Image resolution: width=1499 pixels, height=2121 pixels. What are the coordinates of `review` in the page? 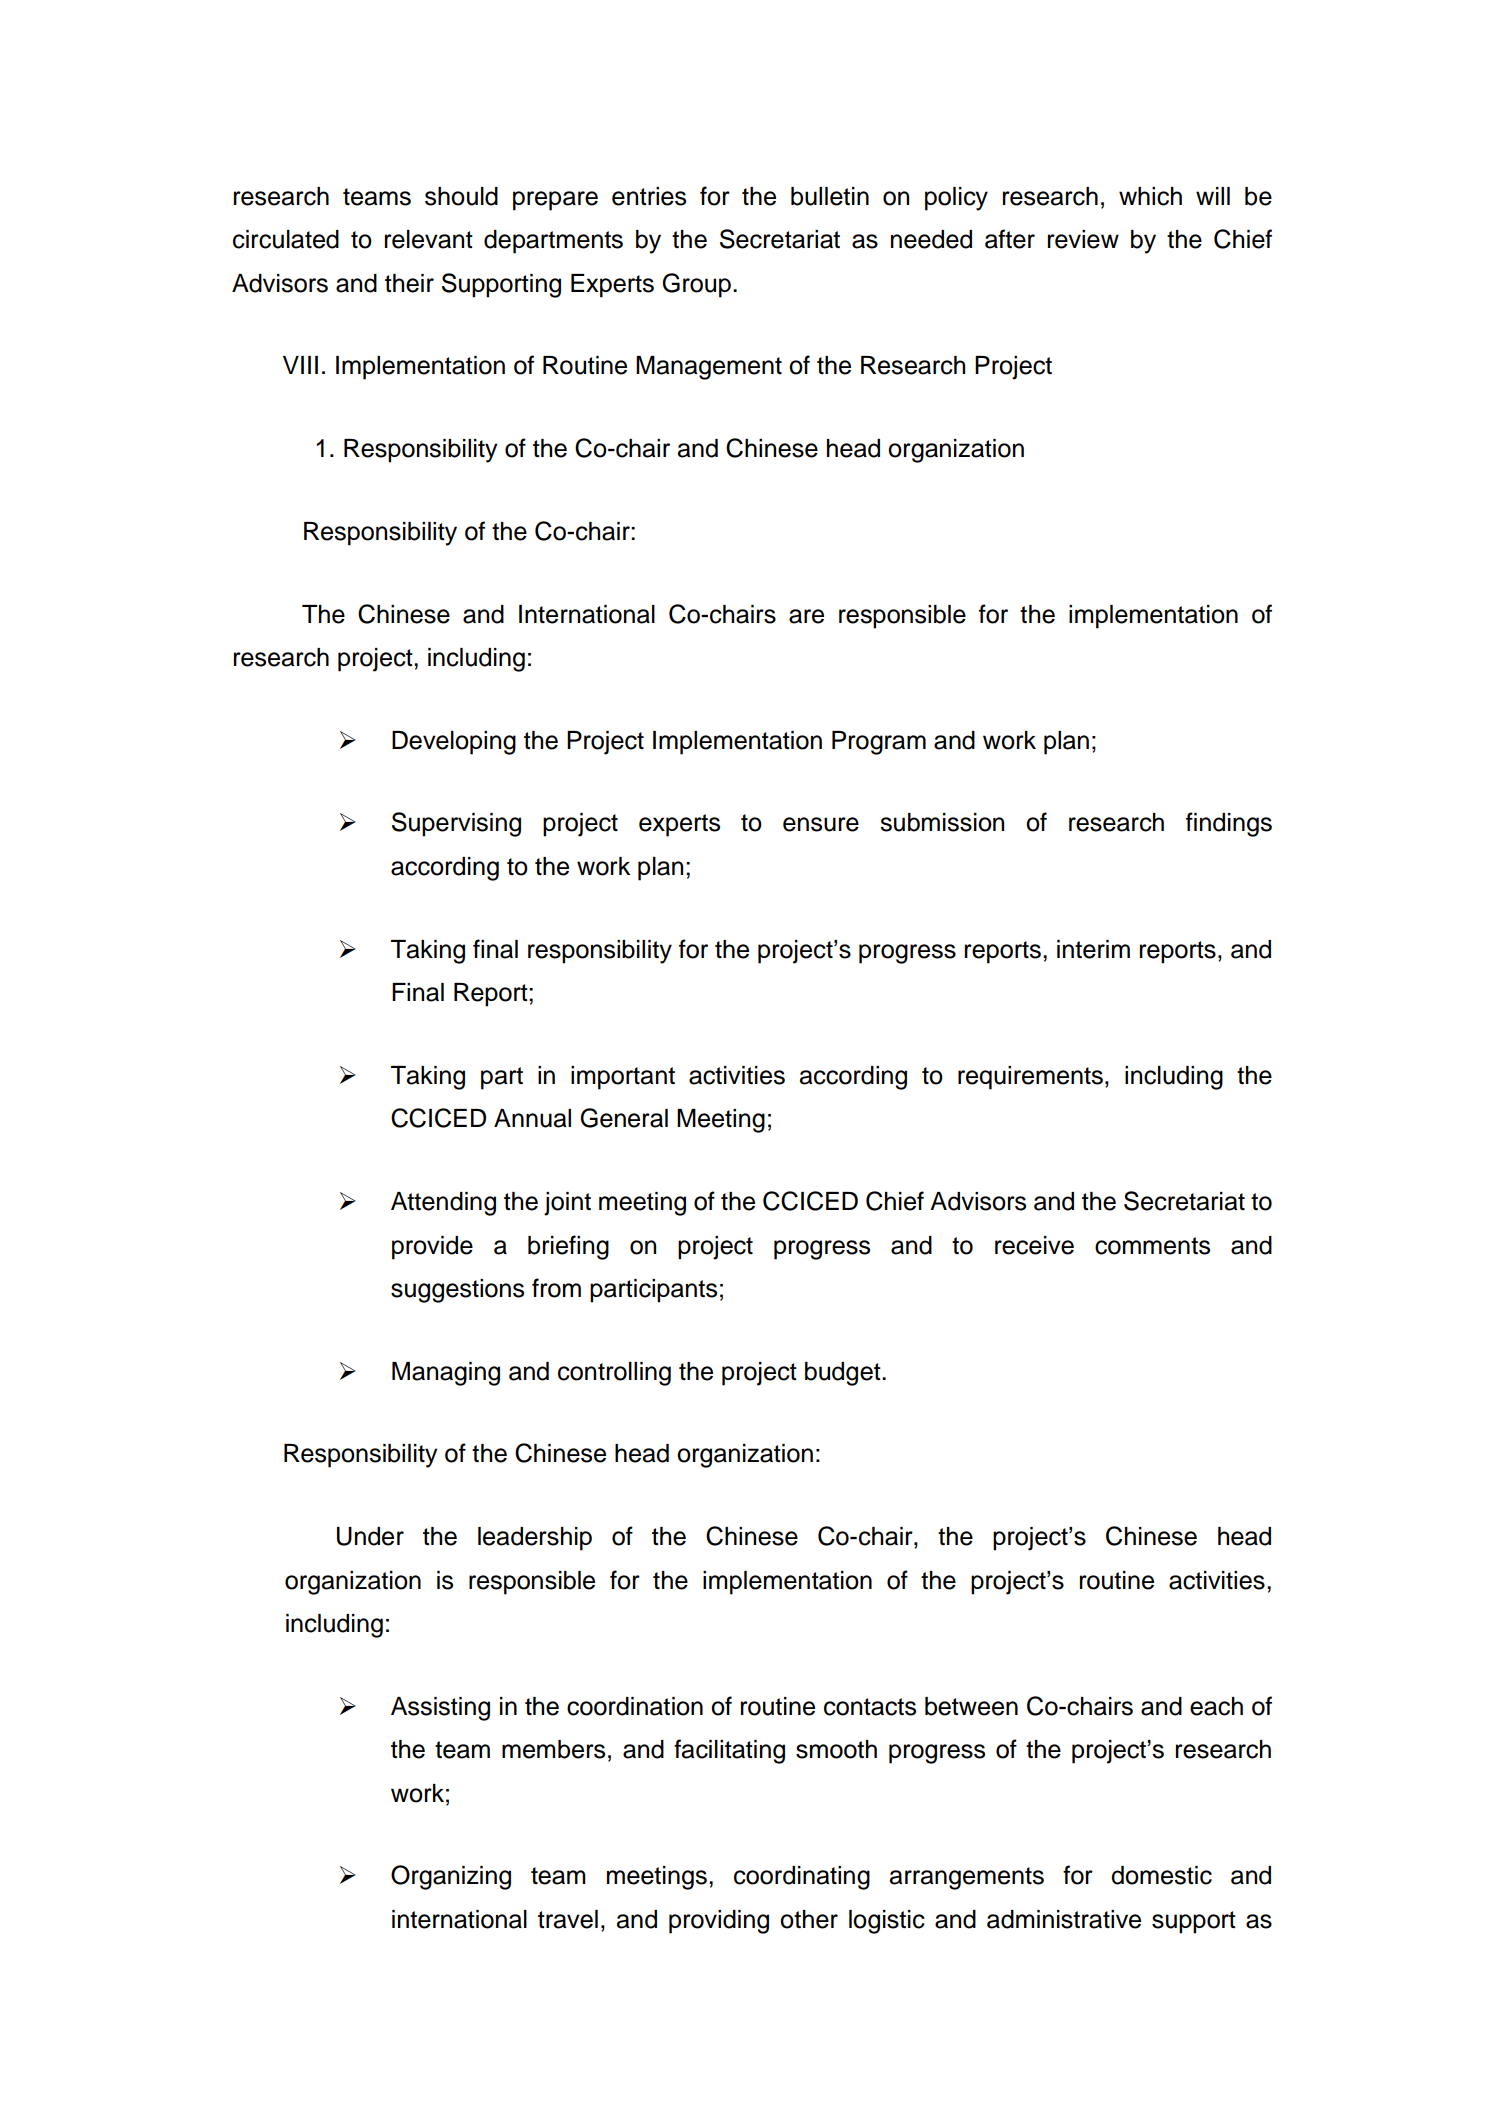 It's located at (1083, 239).
